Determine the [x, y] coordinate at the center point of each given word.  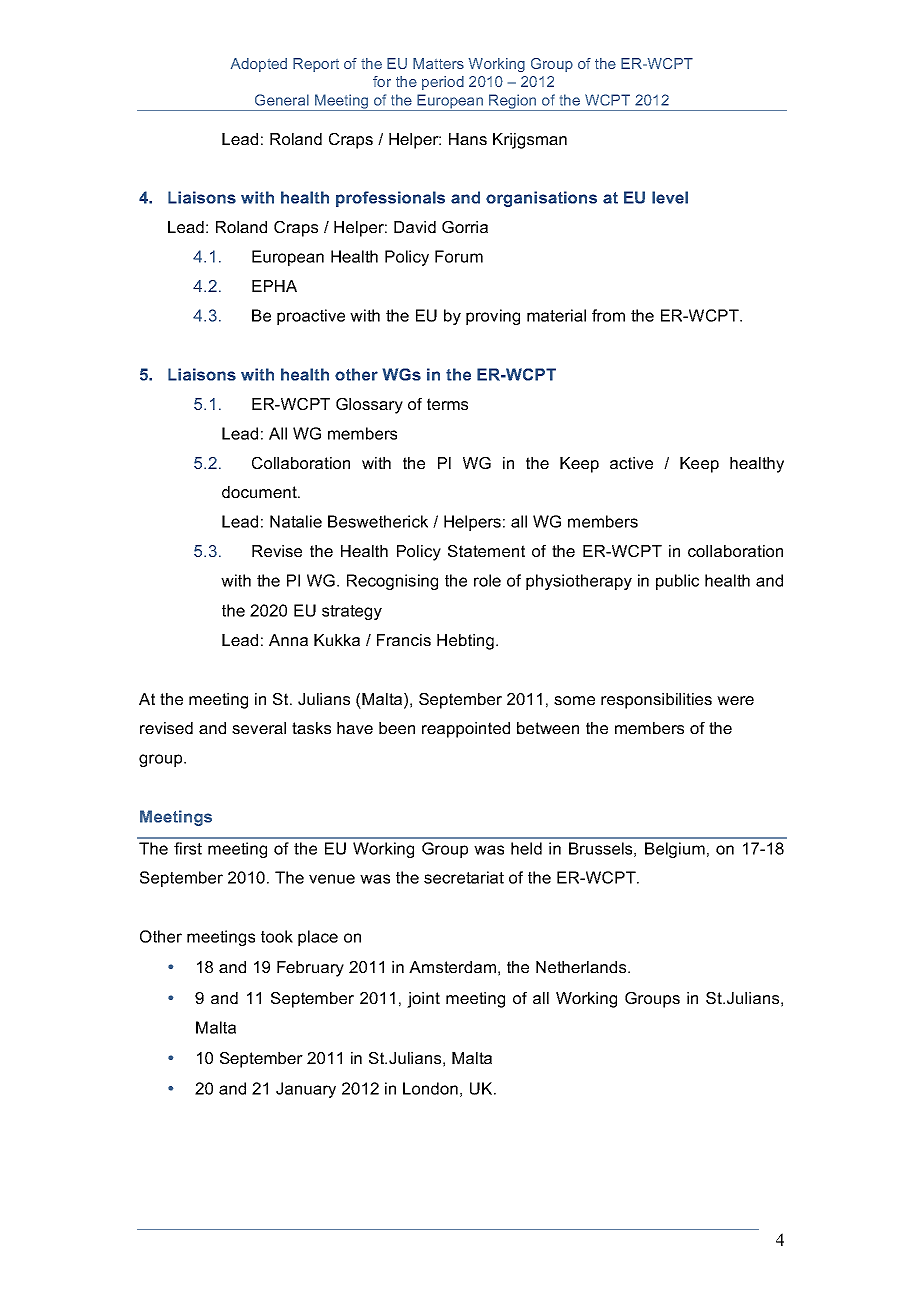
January [306, 1090]
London [430, 1088]
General [282, 100]
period [443, 83]
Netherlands [582, 967]
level [670, 197]
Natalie [296, 521]
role [487, 580]
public [677, 582]
